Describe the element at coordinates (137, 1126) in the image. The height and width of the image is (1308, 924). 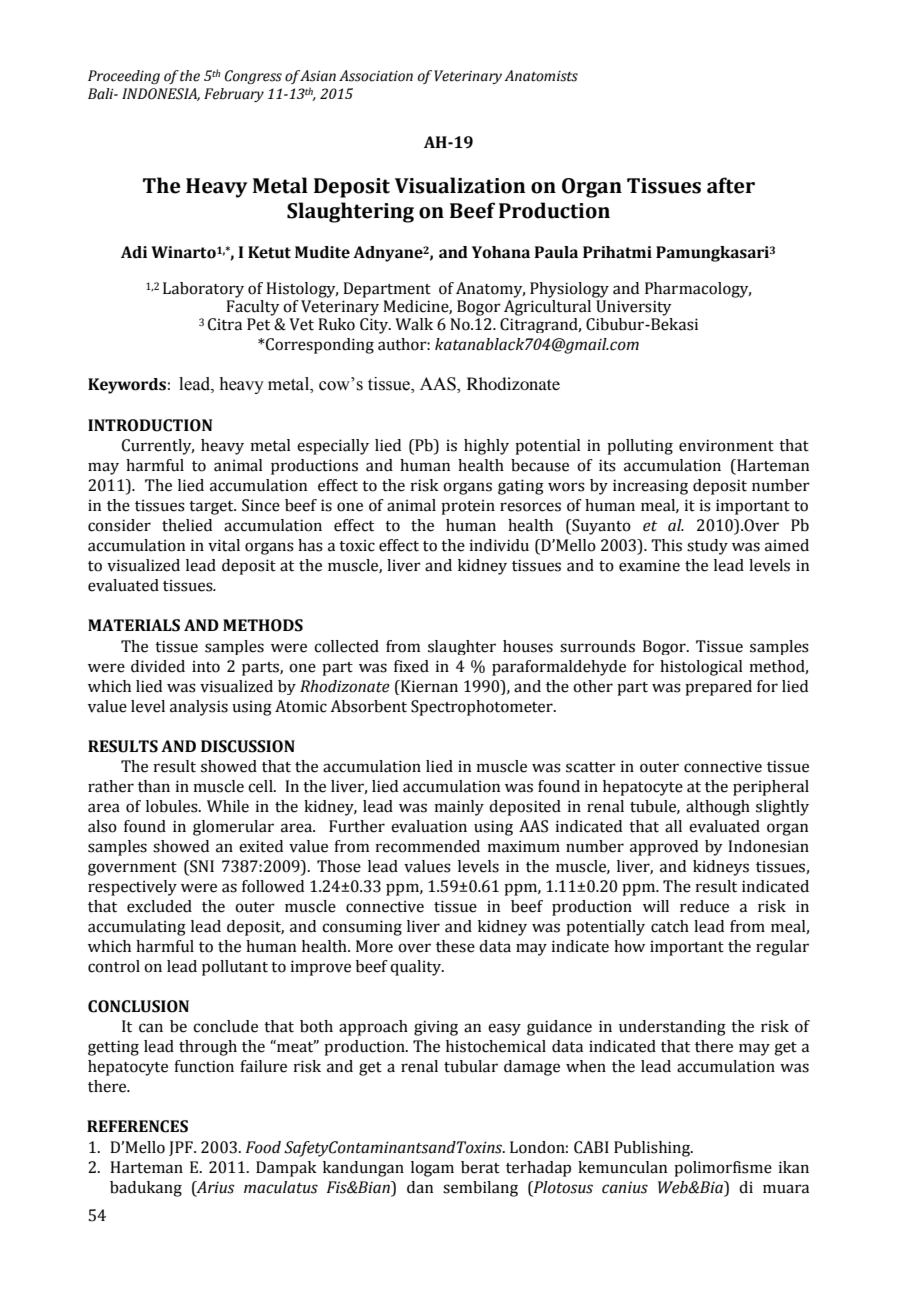
I see `REFERENCES` at that location.
